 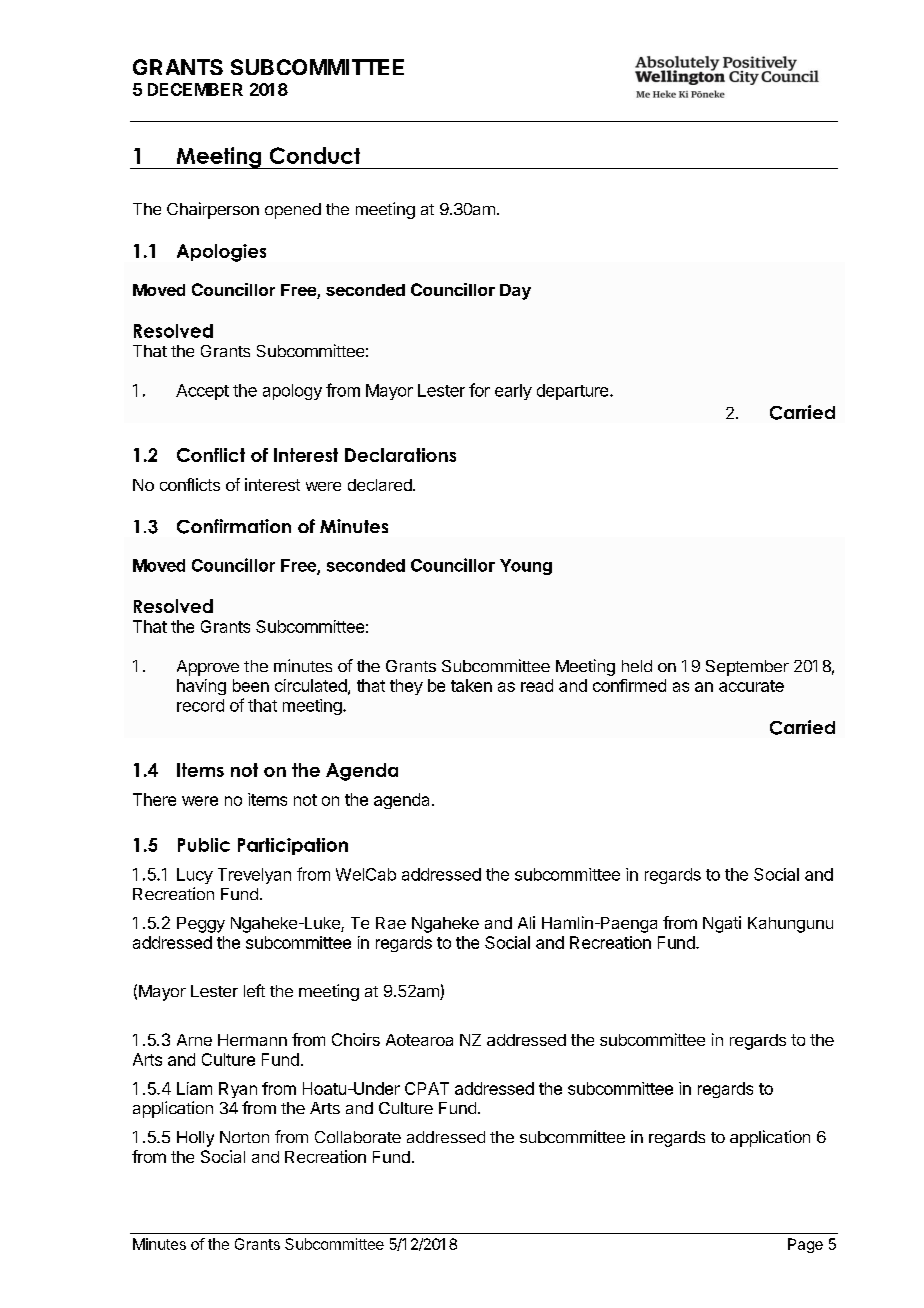 What do you see at coordinates (208, 668) in the screenshot?
I see `Approve` at bounding box center [208, 668].
